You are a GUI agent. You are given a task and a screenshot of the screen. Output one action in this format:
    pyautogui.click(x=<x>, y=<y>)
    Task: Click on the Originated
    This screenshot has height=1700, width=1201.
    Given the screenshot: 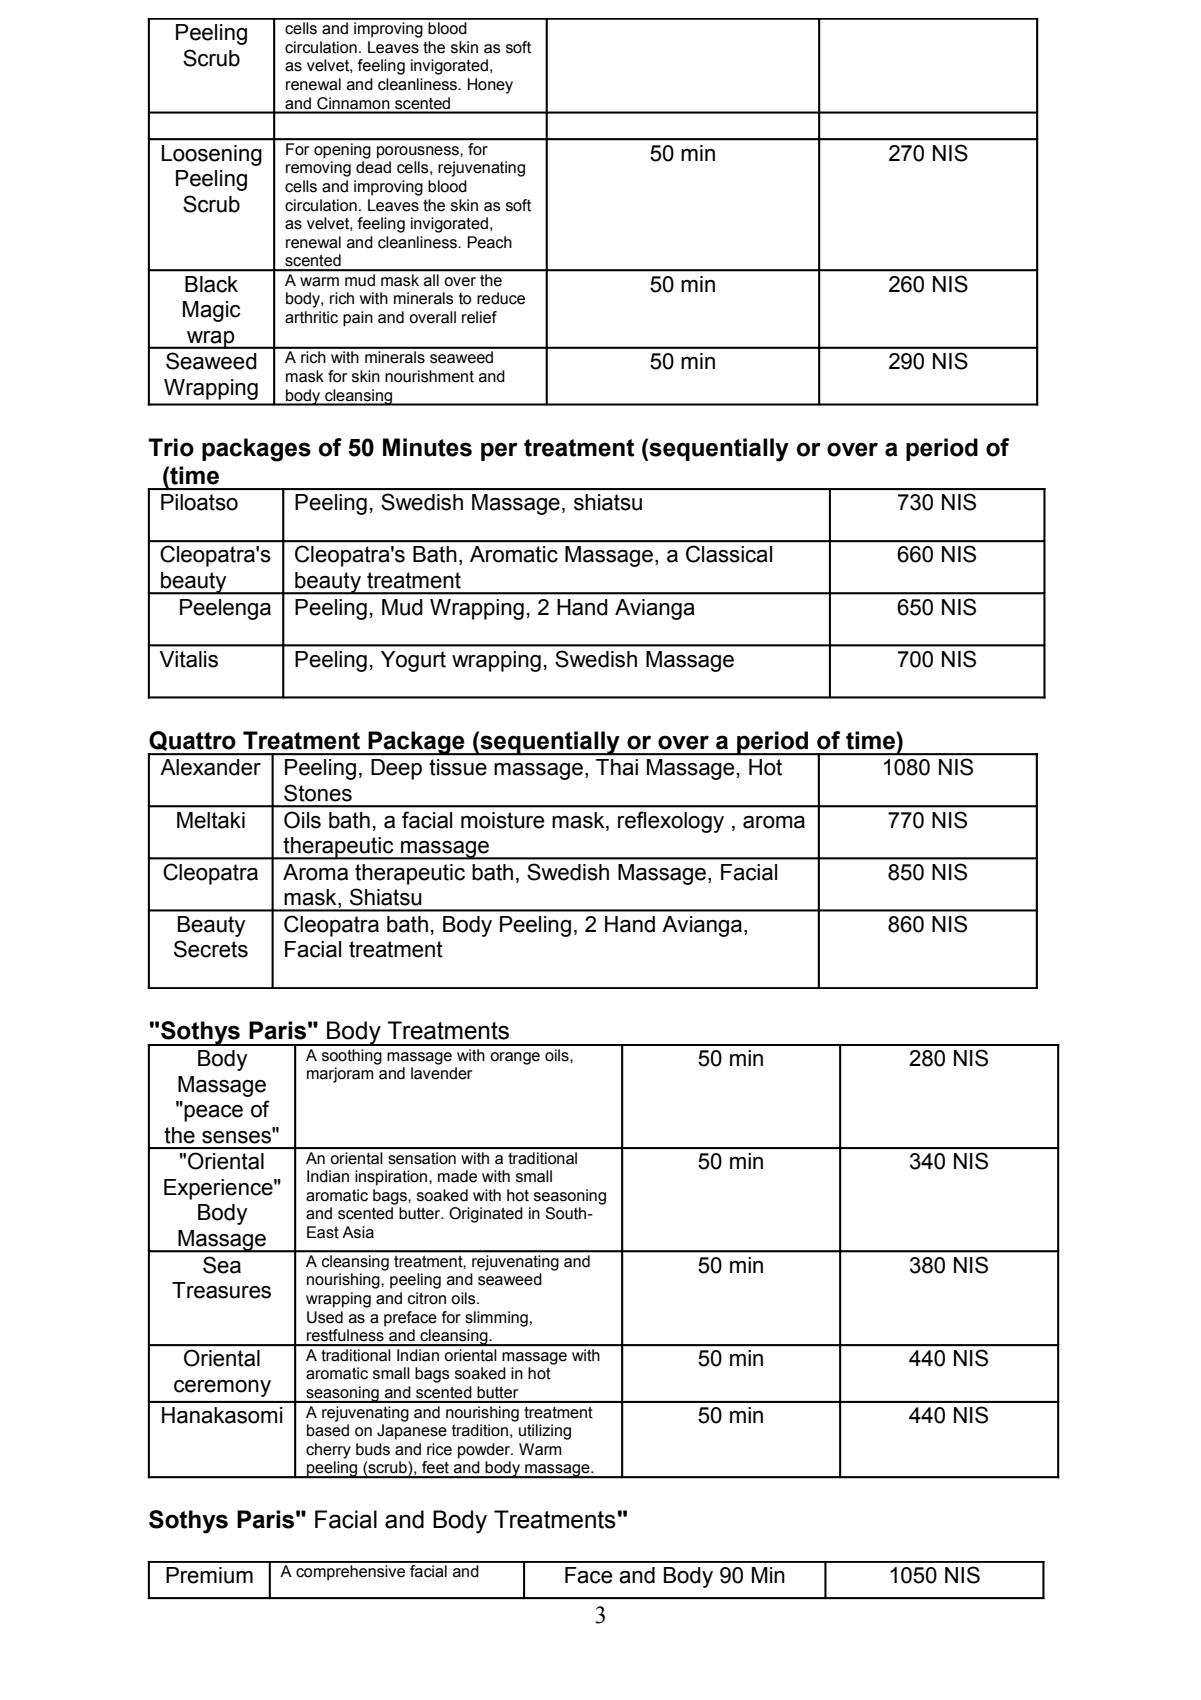 What is the action you would take?
    pyautogui.click(x=486, y=1215)
